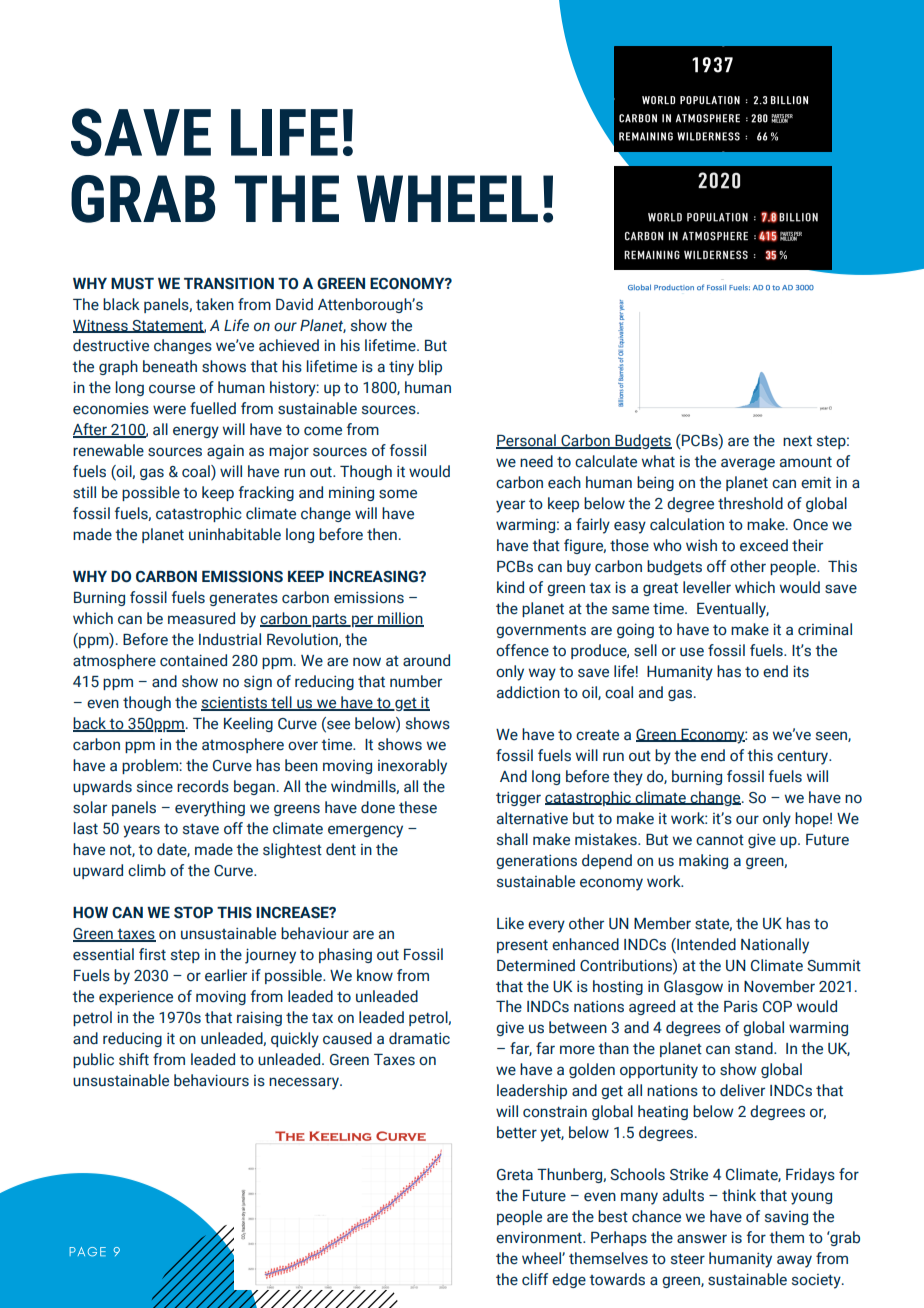 This image has height=1308, width=924. Describe the element at coordinates (215, 304) in the image. I see `taken` at that location.
